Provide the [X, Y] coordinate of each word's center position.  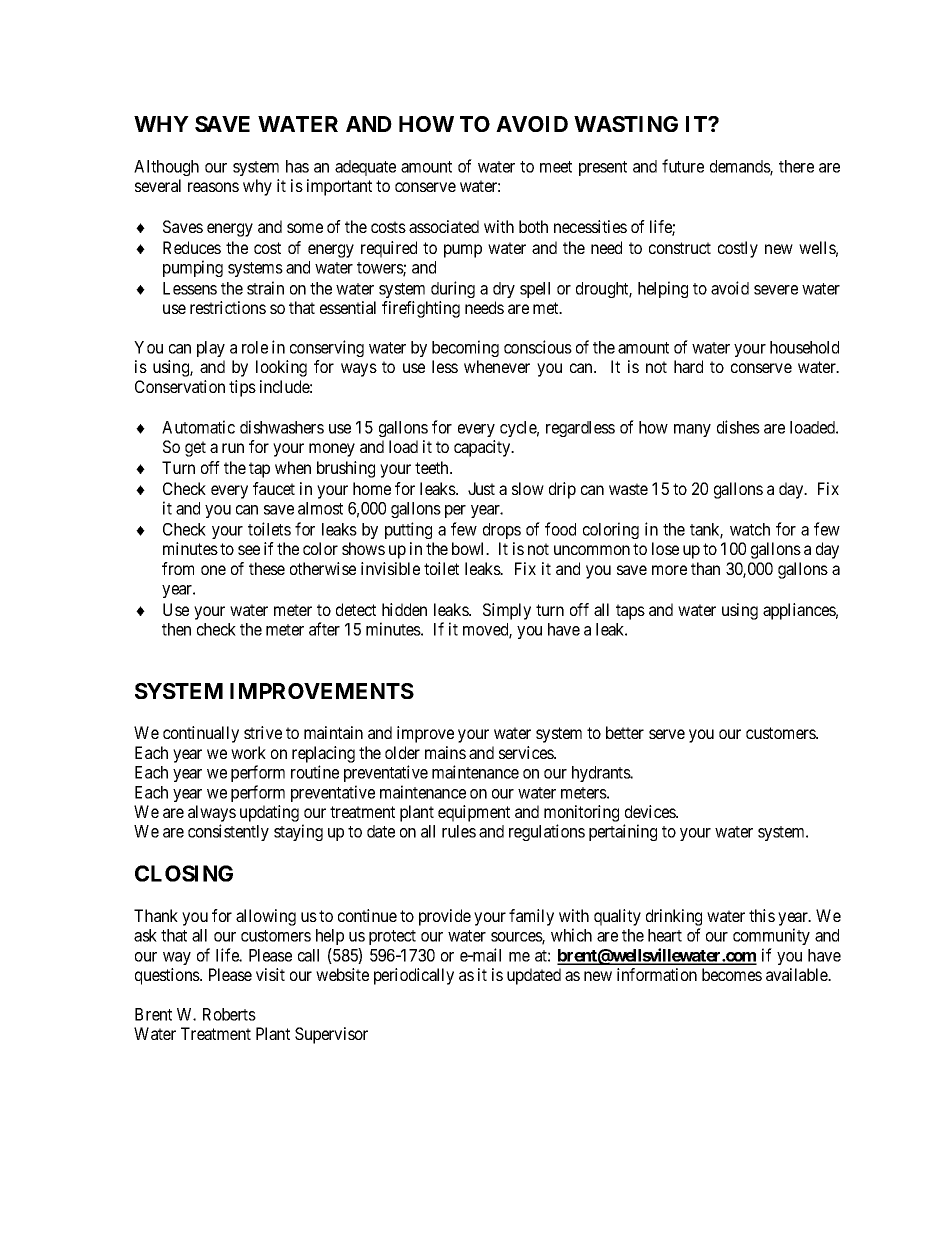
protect [392, 937]
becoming [465, 348]
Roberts [229, 1014]
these [267, 568]
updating [269, 813]
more [669, 570]
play [211, 349]
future [683, 166]
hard [688, 366]
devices [651, 811]
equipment [474, 813]
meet [556, 167]
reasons [213, 187]
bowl [470, 548]
